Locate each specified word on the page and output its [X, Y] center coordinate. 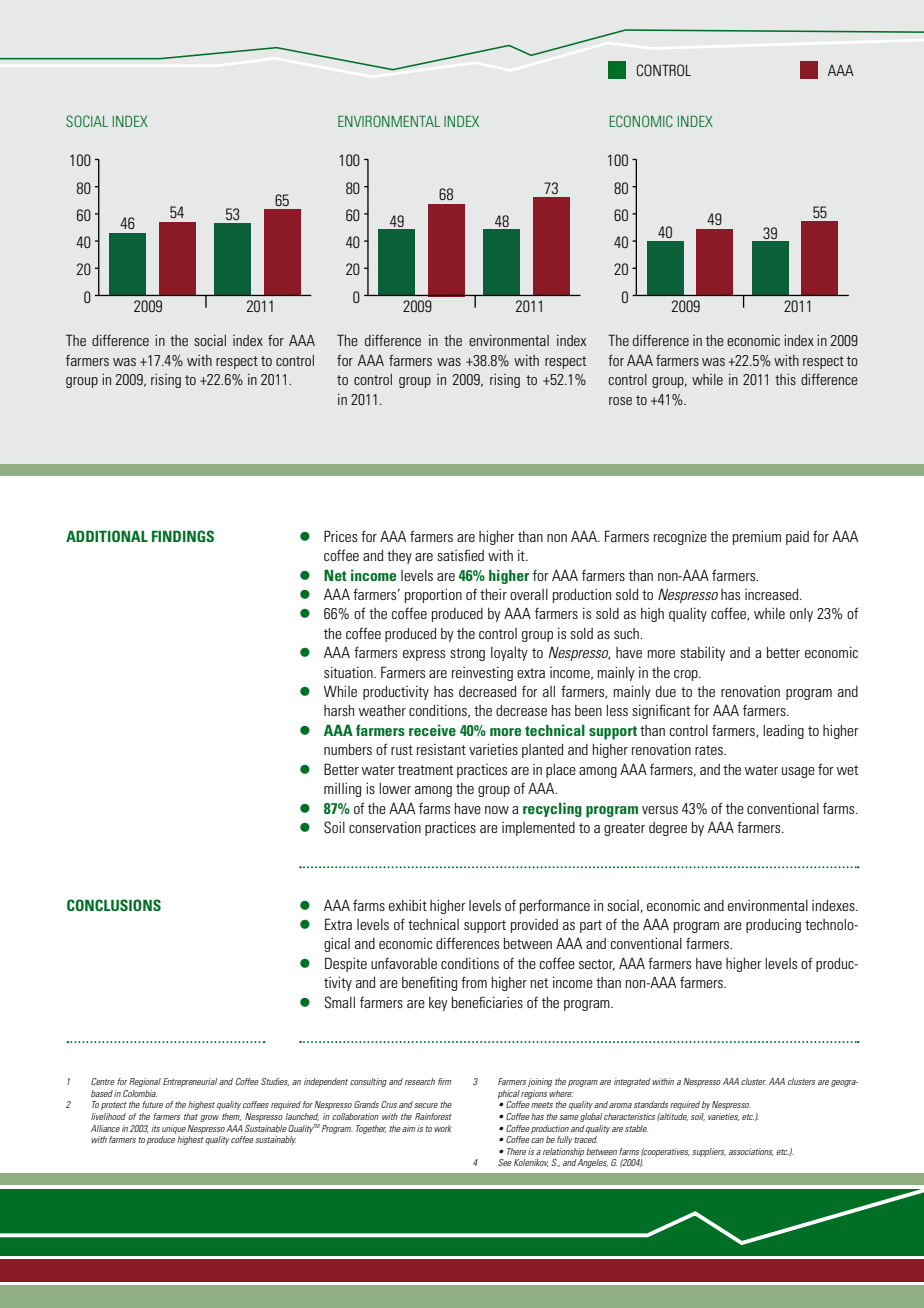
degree [668, 829]
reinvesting [482, 674]
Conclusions [114, 905]
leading [784, 732]
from [474, 982]
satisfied [460, 555]
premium [757, 537]
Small [339, 1002]
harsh [339, 710]
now [497, 810]
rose [620, 401]
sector [597, 965]
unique [174, 1129]
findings [183, 536]
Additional [107, 536]
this [785, 379]
